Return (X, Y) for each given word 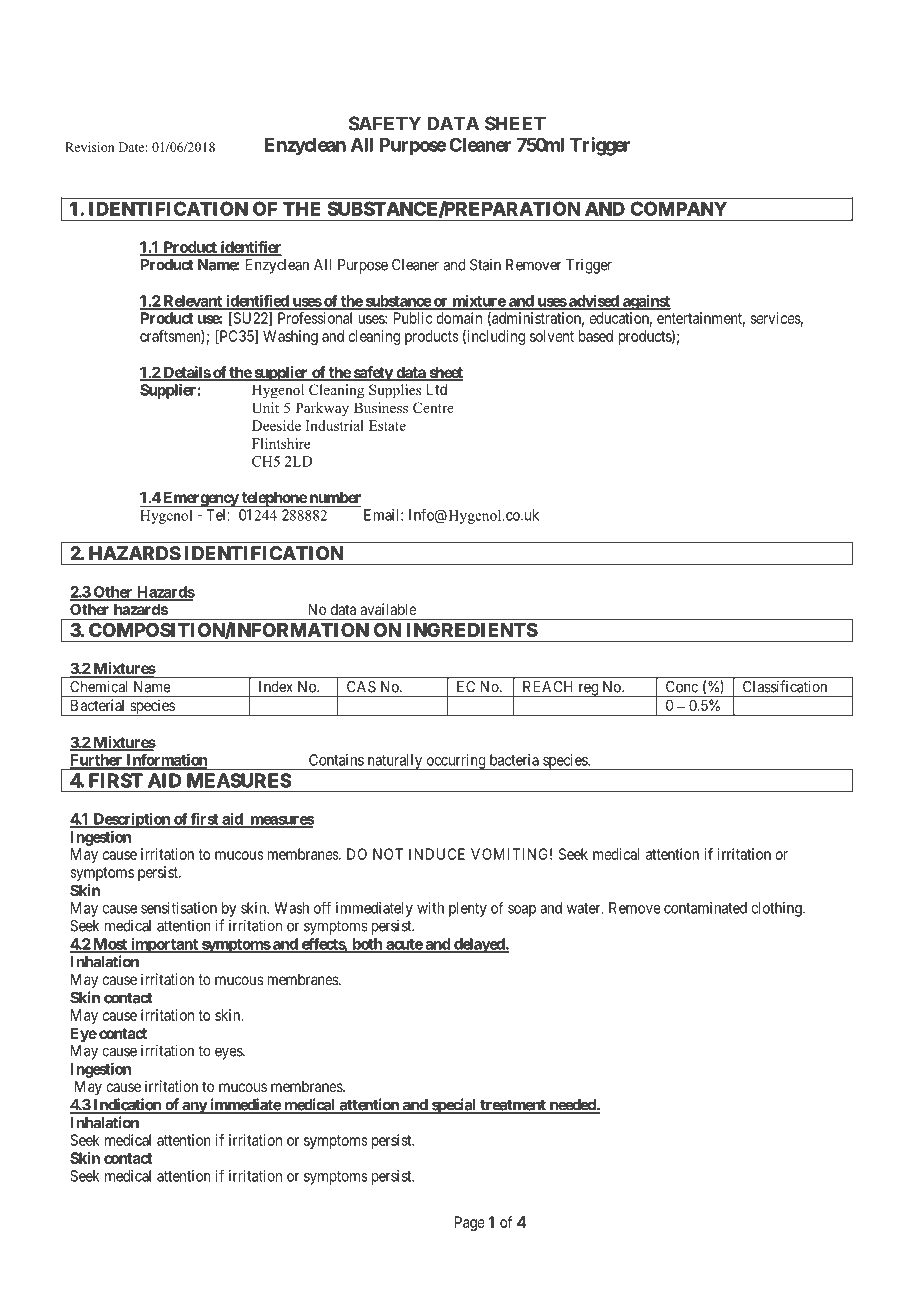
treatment (513, 1106)
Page (470, 1223)
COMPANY (679, 209)
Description (131, 820)
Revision (90, 147)
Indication (127, 1105)
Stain (485, 265)
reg (588, 690)
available (388, 609)
